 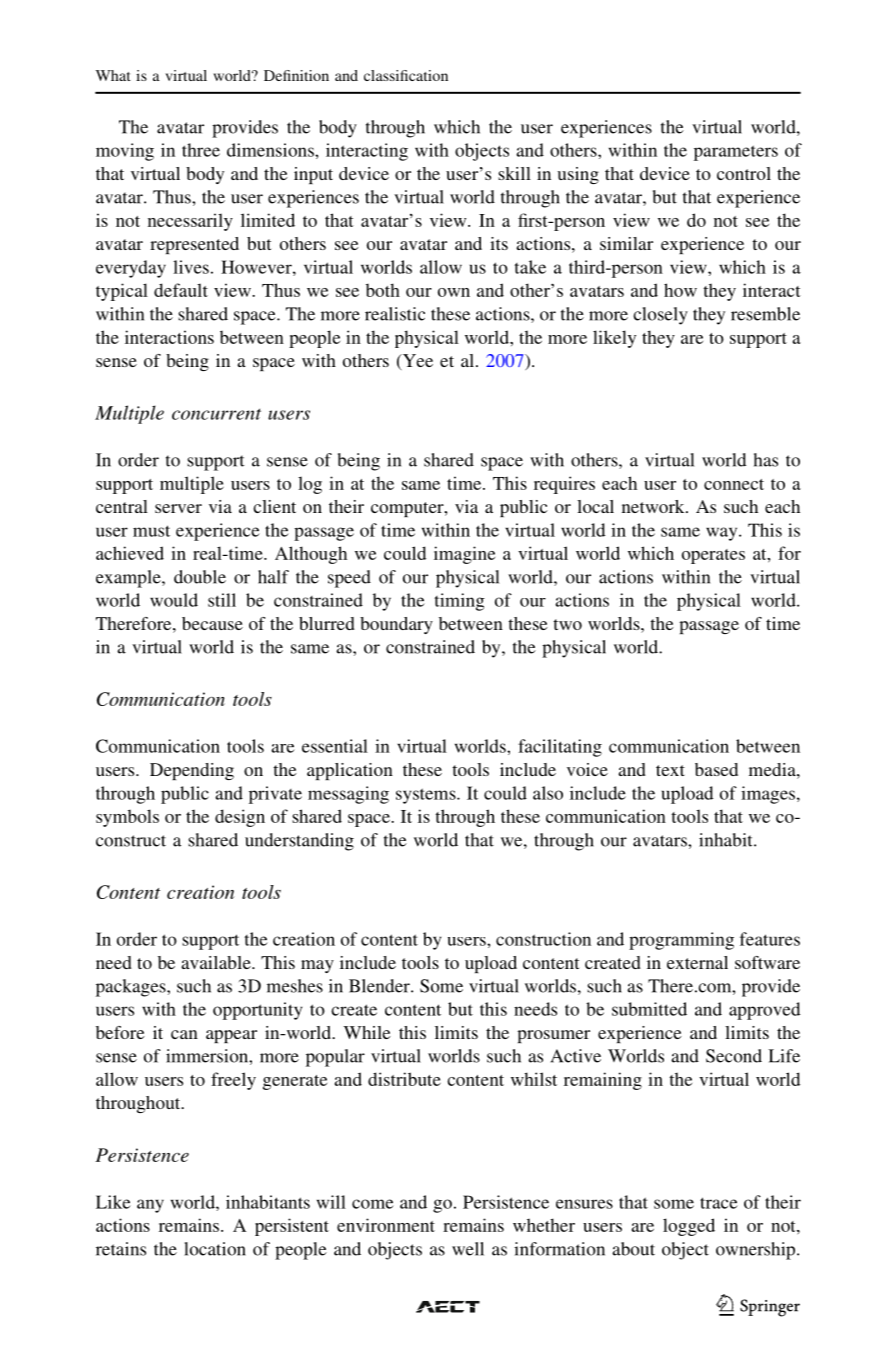 What do you see at coordinates (689, 1227) in the screenshot?
I see `logged` at bounding box center [689, 1227].
